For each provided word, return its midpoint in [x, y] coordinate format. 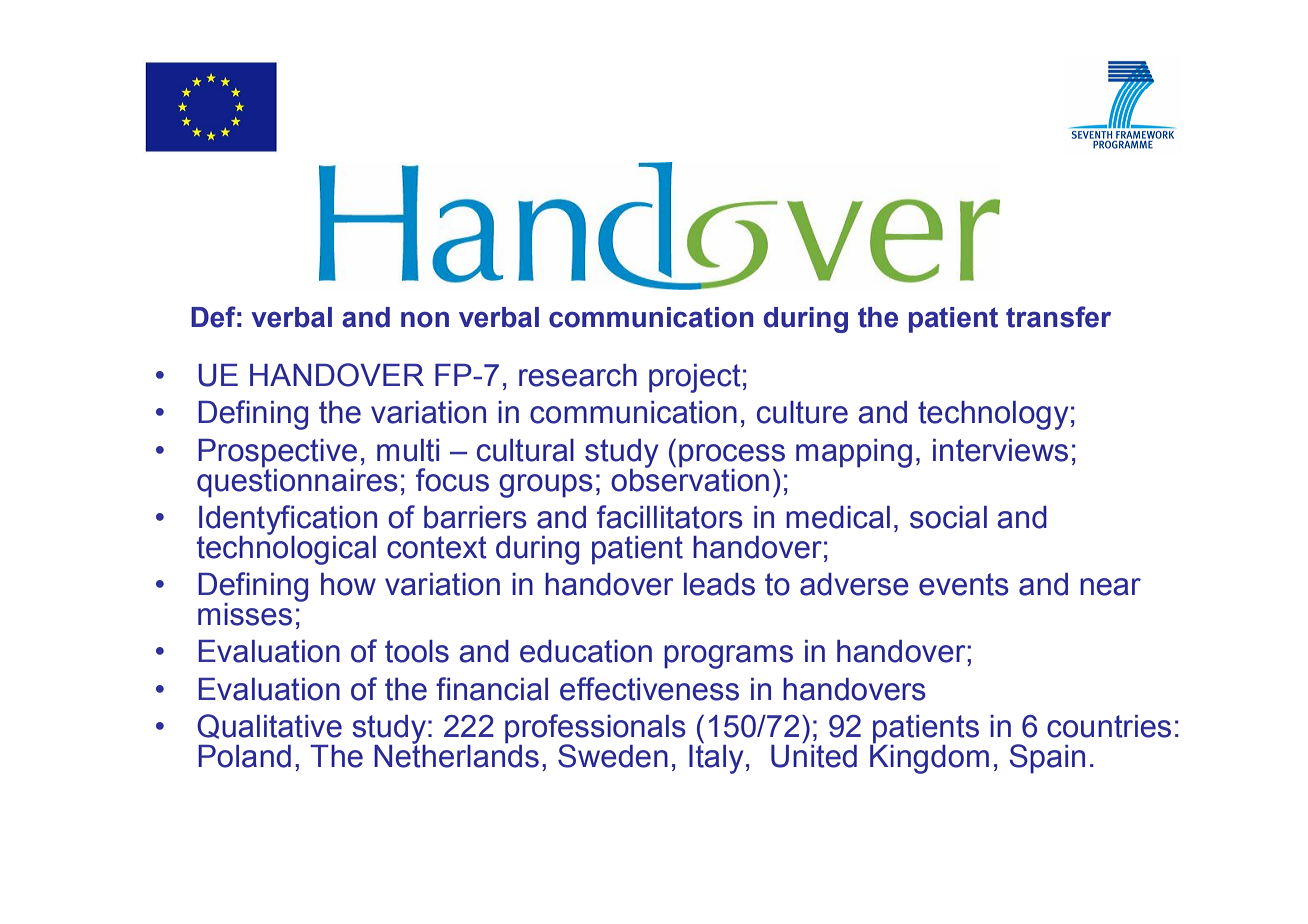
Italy [716, 758]
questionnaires [297, 482]
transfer [1058, 317]
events [964, 584]
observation [690, 479]
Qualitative [269, 726]
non [425, 320]
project [695, 378]
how [348, 584]
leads [719, 584]
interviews [1000, 450]
